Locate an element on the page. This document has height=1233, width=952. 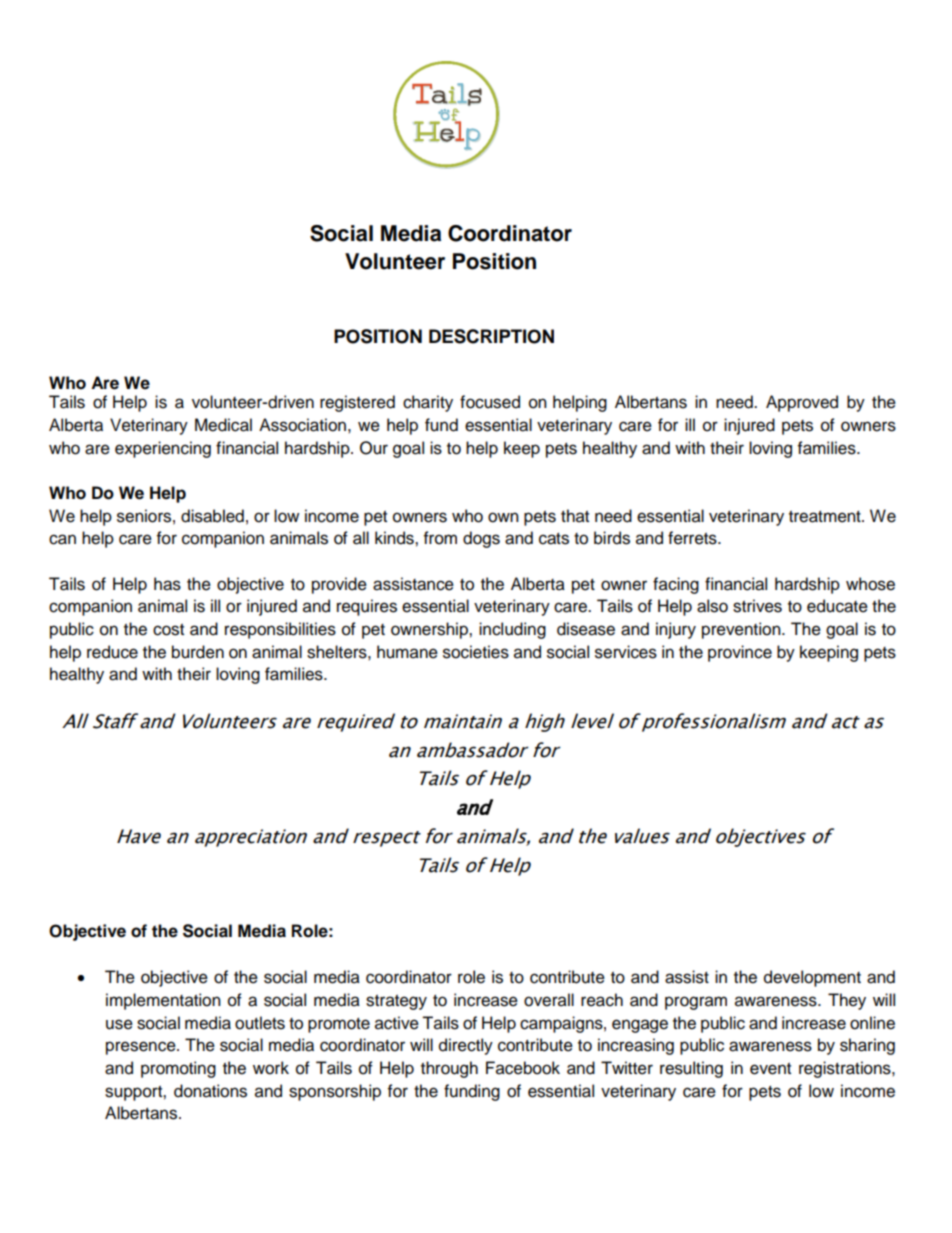
including is located at coordinates (512, 630).
